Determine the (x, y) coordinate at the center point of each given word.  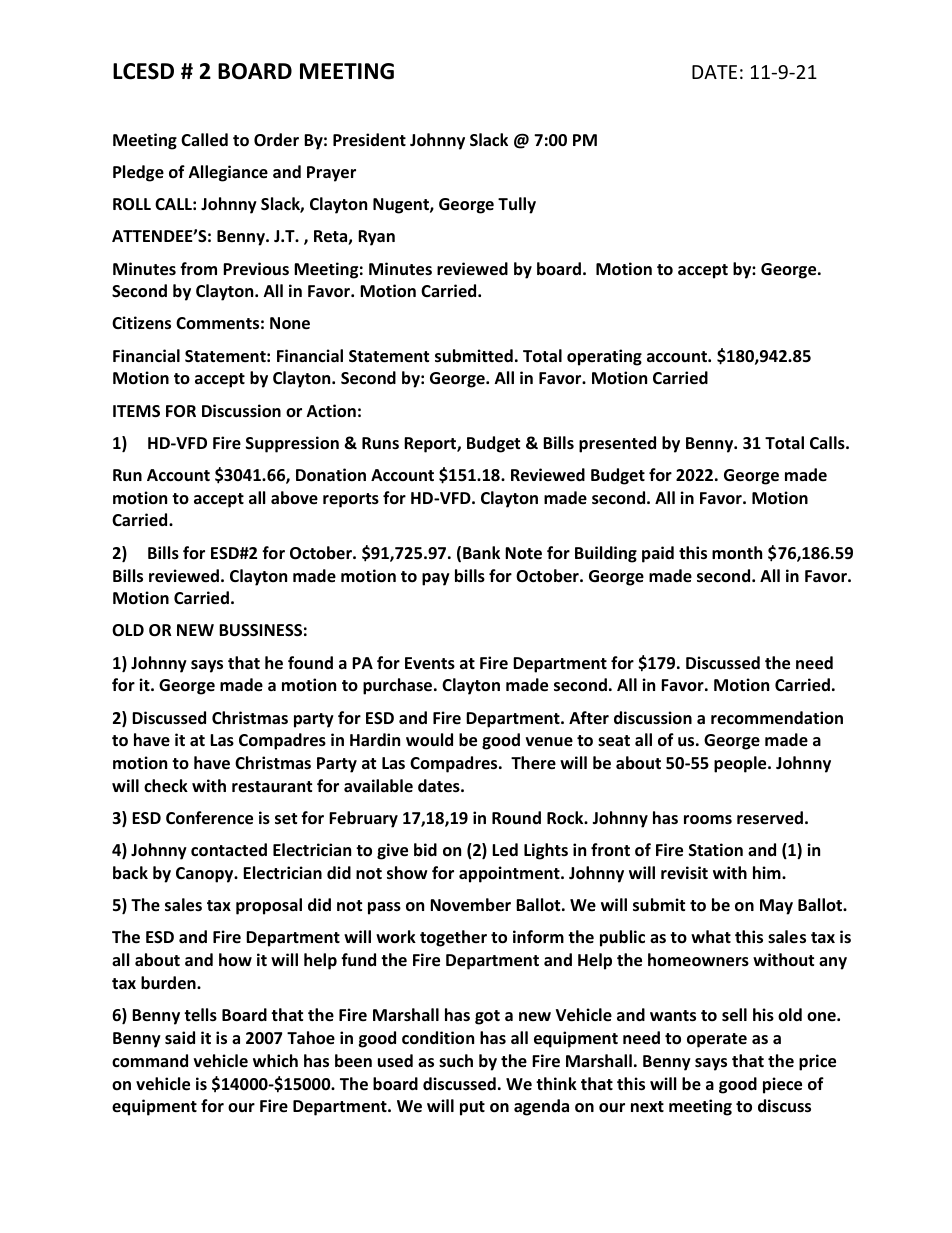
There (533, 763)
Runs (380, 443)
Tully (517, 205)
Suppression (292, 444)
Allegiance (228, 173)
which (275, 1060)
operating (604, 357)
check (166, 786)
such (456, 1060)
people (741, 764)
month (737, 553)
